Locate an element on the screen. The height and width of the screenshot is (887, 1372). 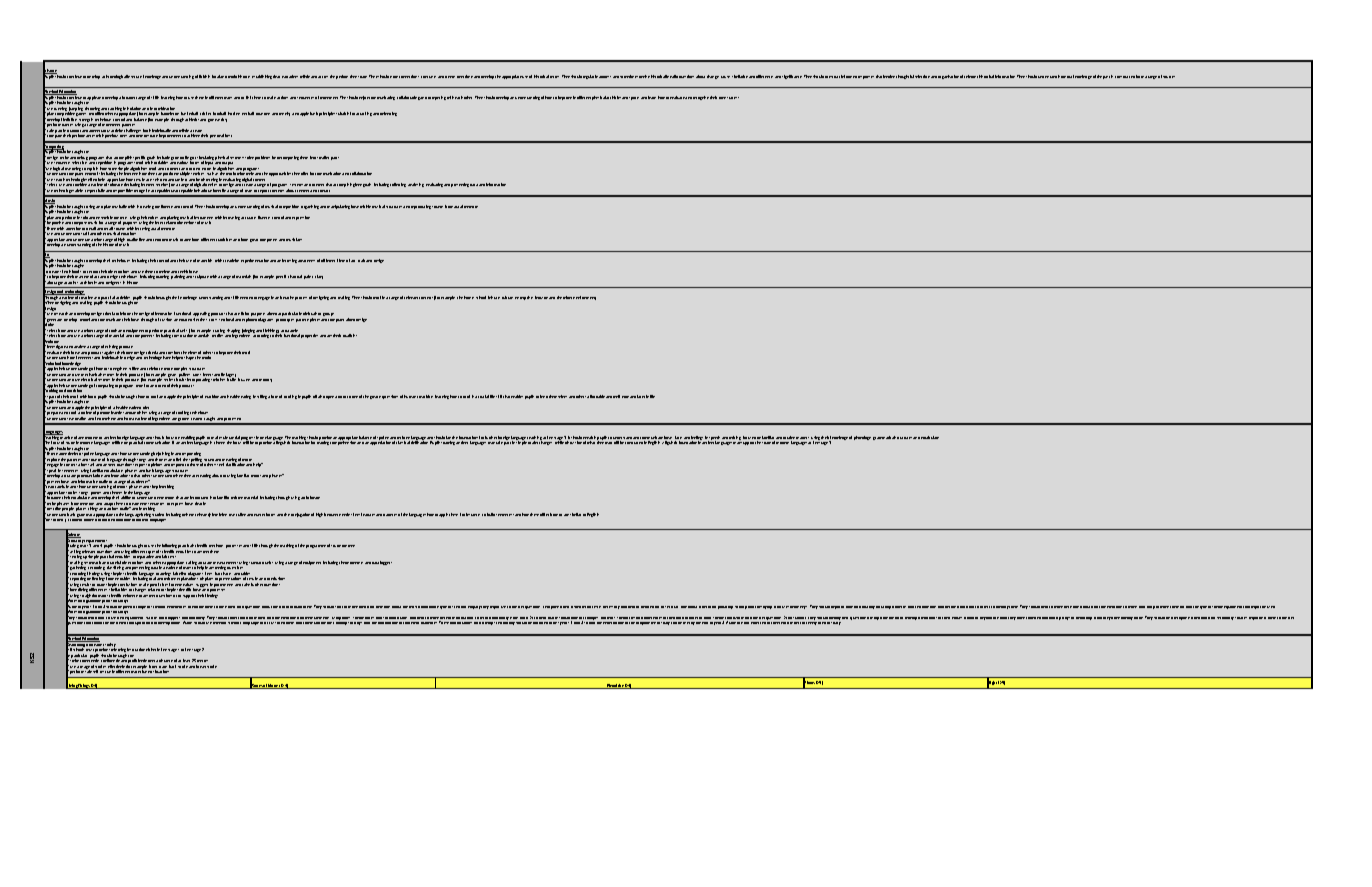
organisation is located at coordinates (948, 77).
